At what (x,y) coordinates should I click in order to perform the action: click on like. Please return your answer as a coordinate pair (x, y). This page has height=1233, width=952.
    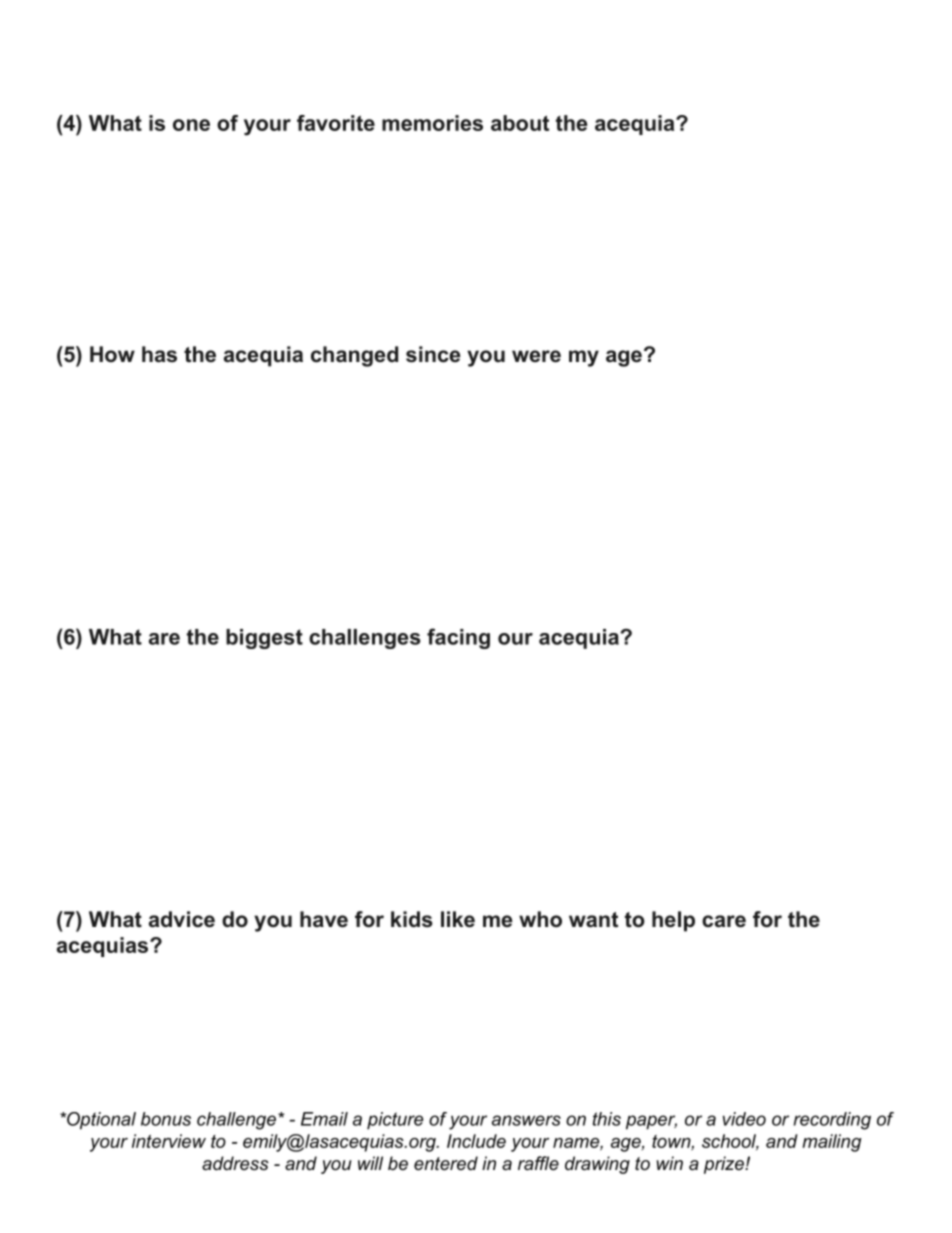
    Looking at the image, I should click on (458, 919).
